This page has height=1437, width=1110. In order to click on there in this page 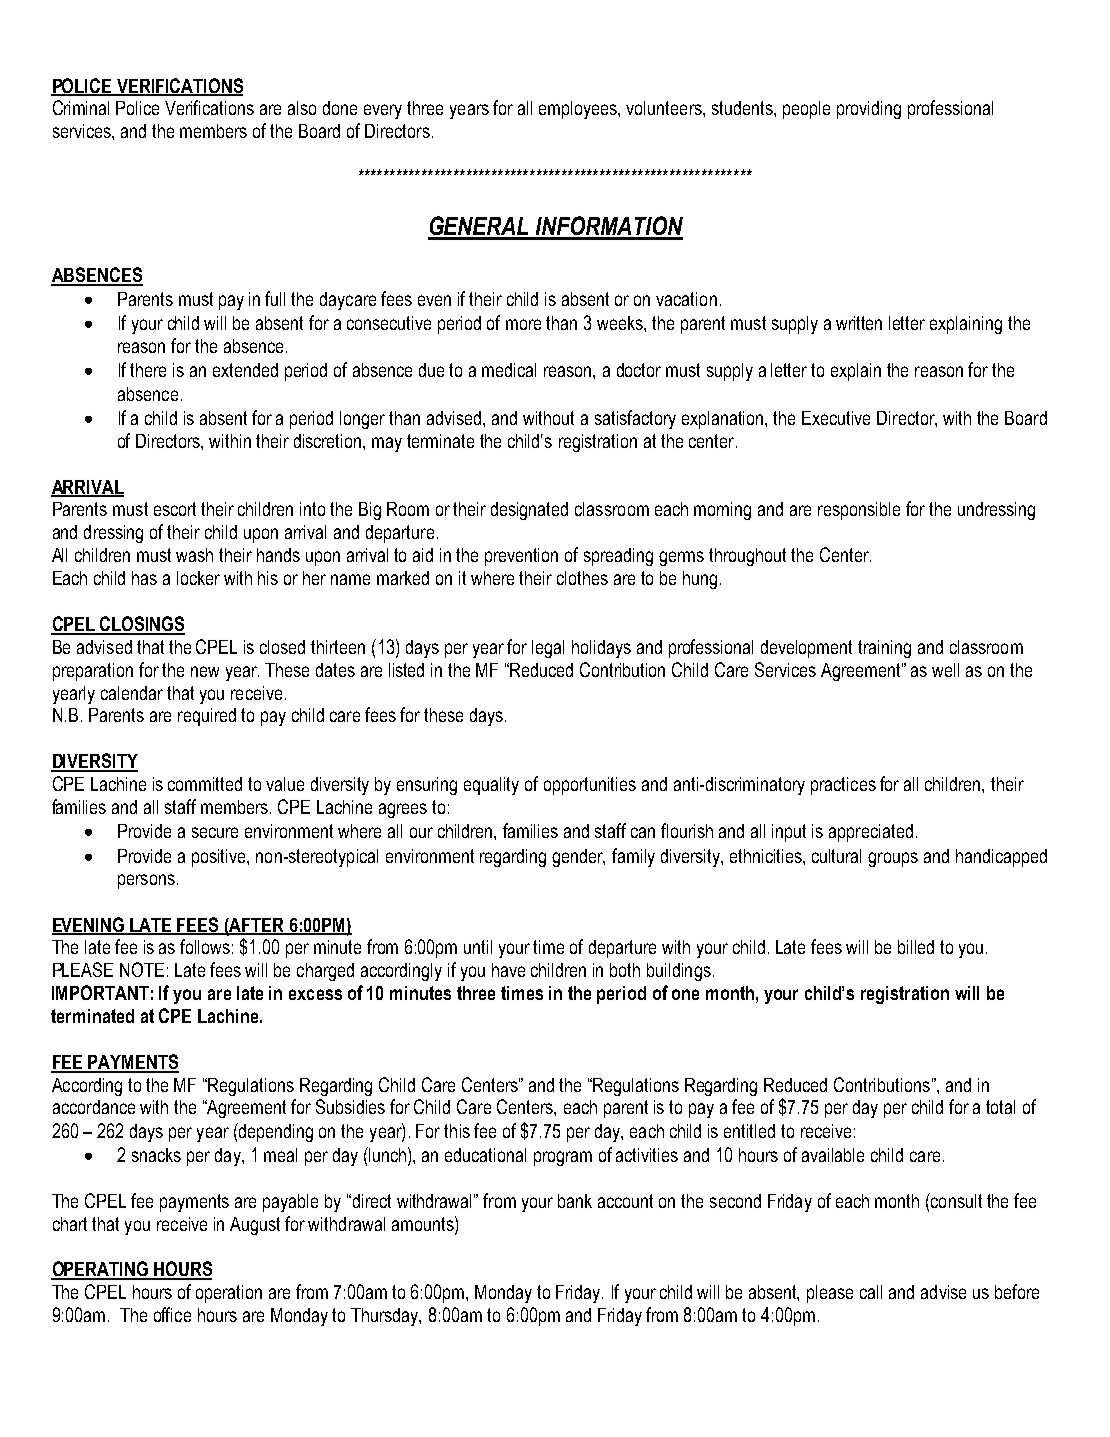, I will do `click(148, 370)`.
